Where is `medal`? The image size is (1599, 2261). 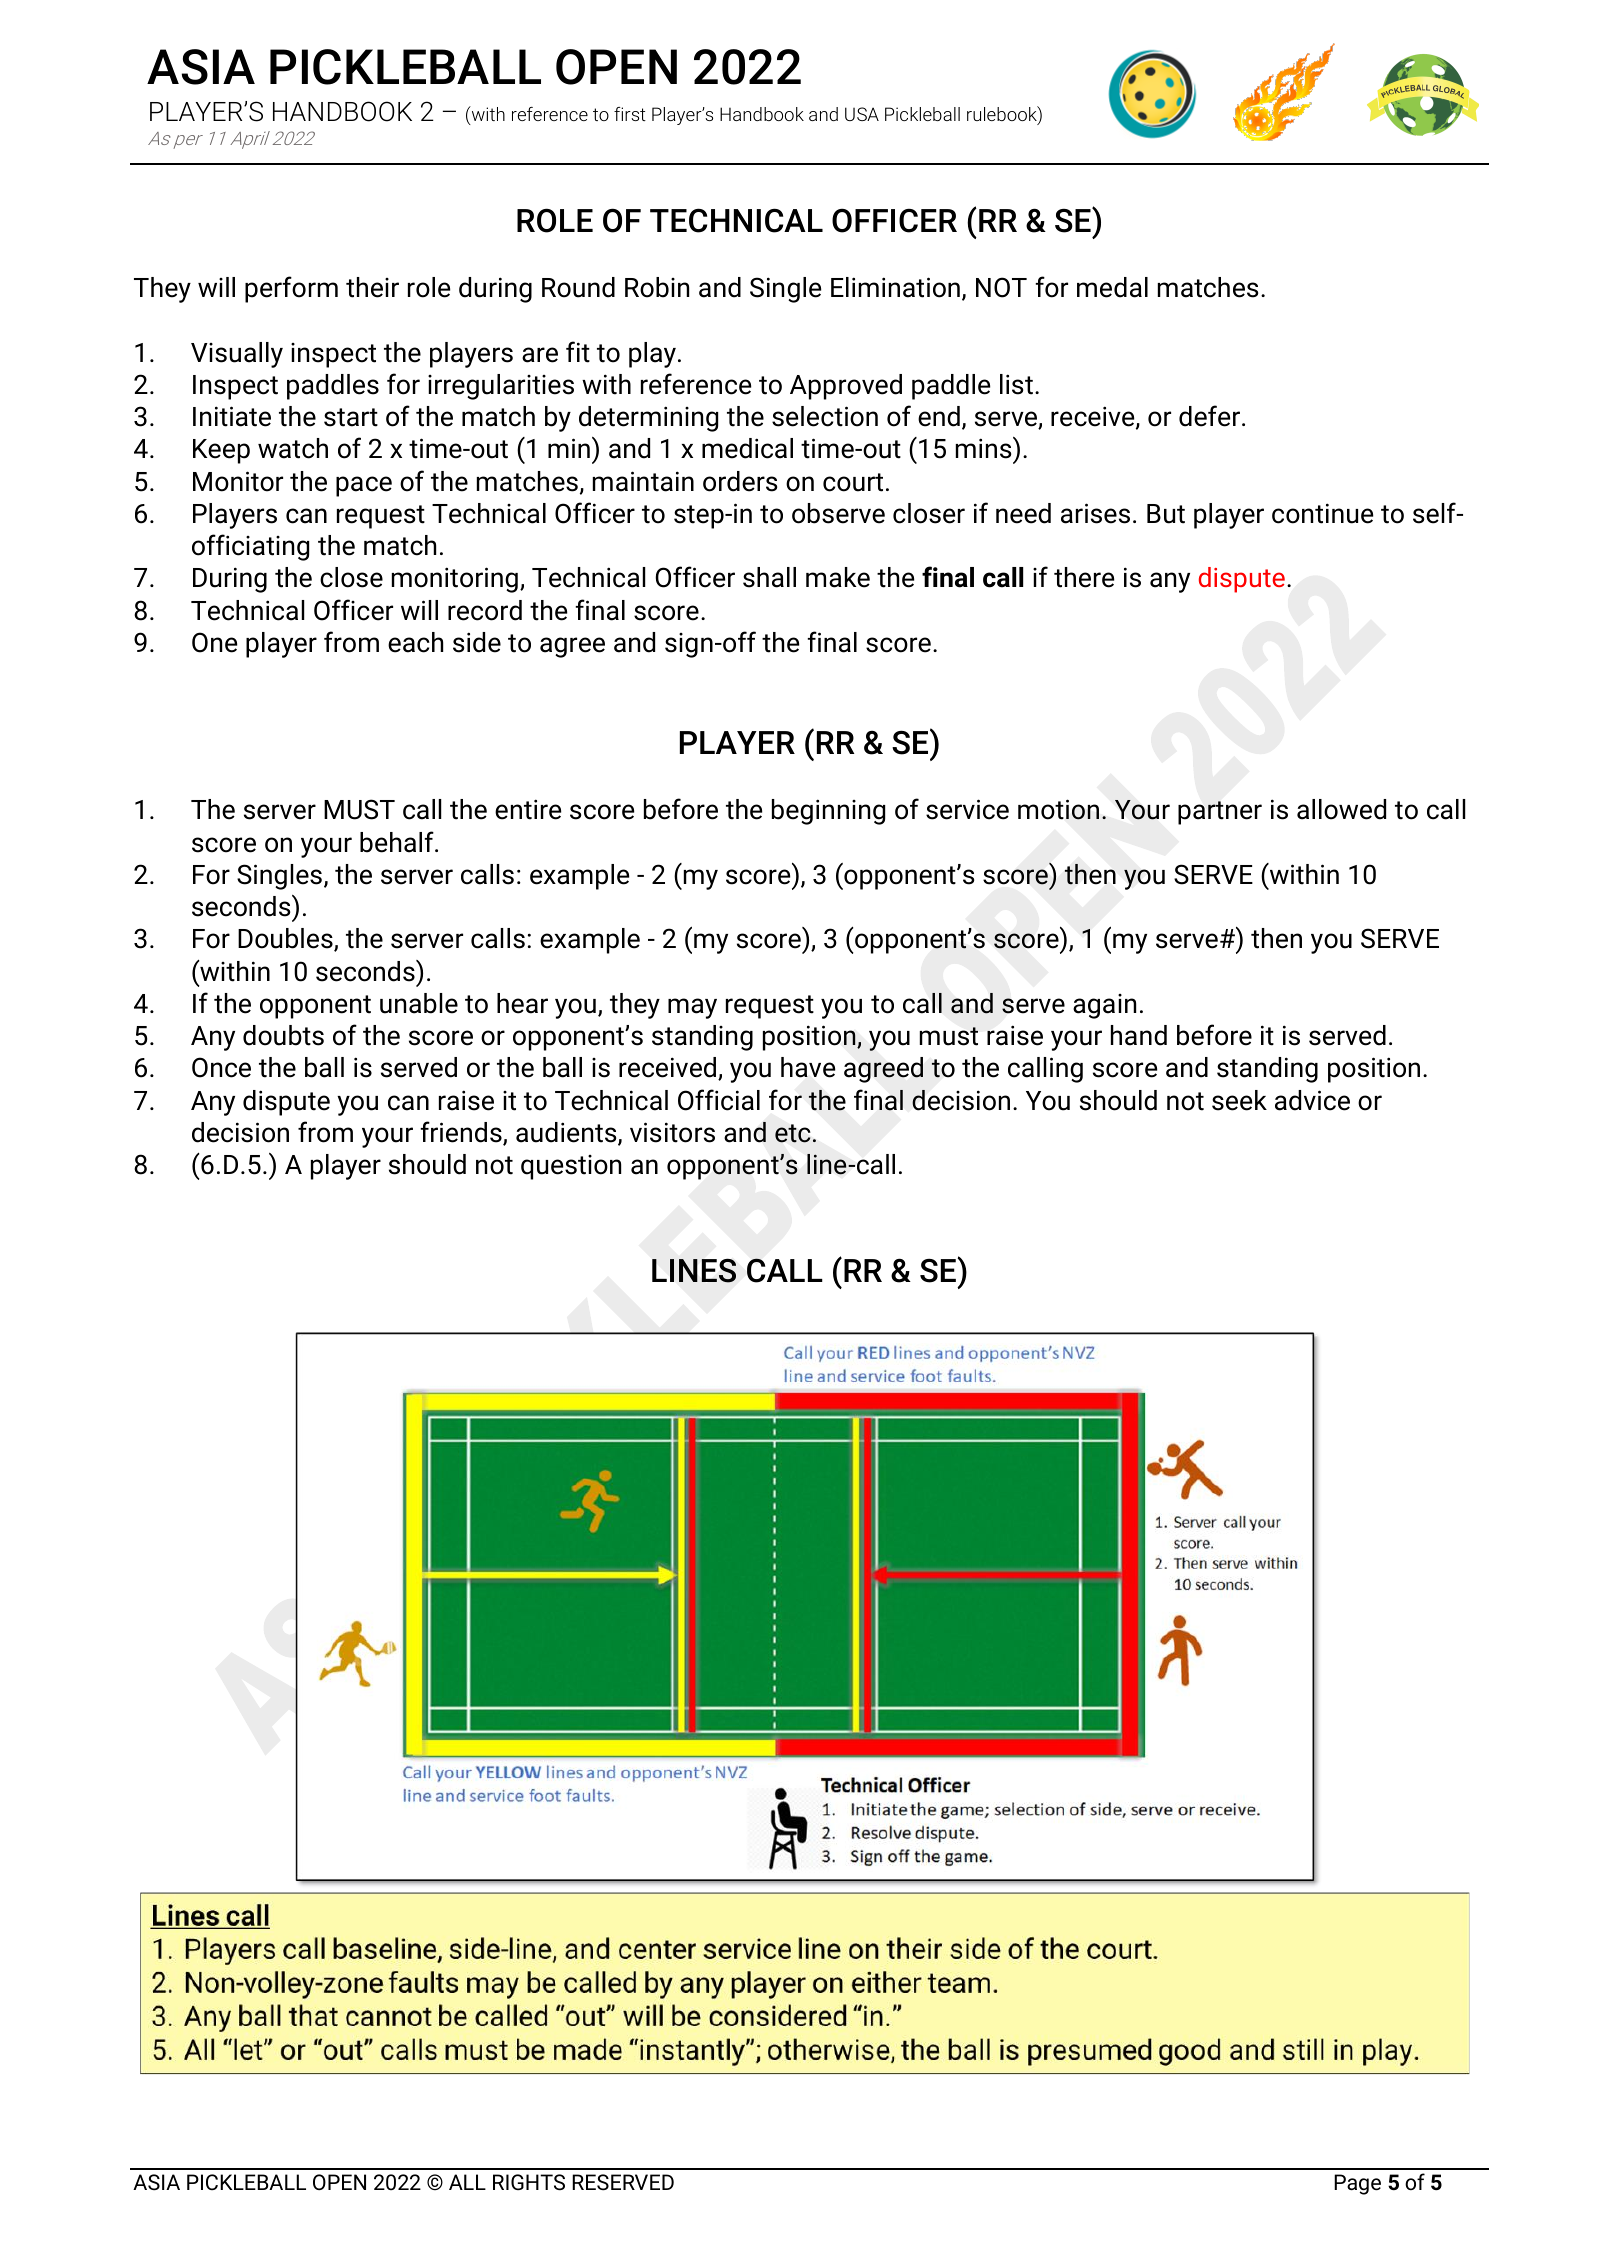
medal is located at coordinates (1112, 287).
